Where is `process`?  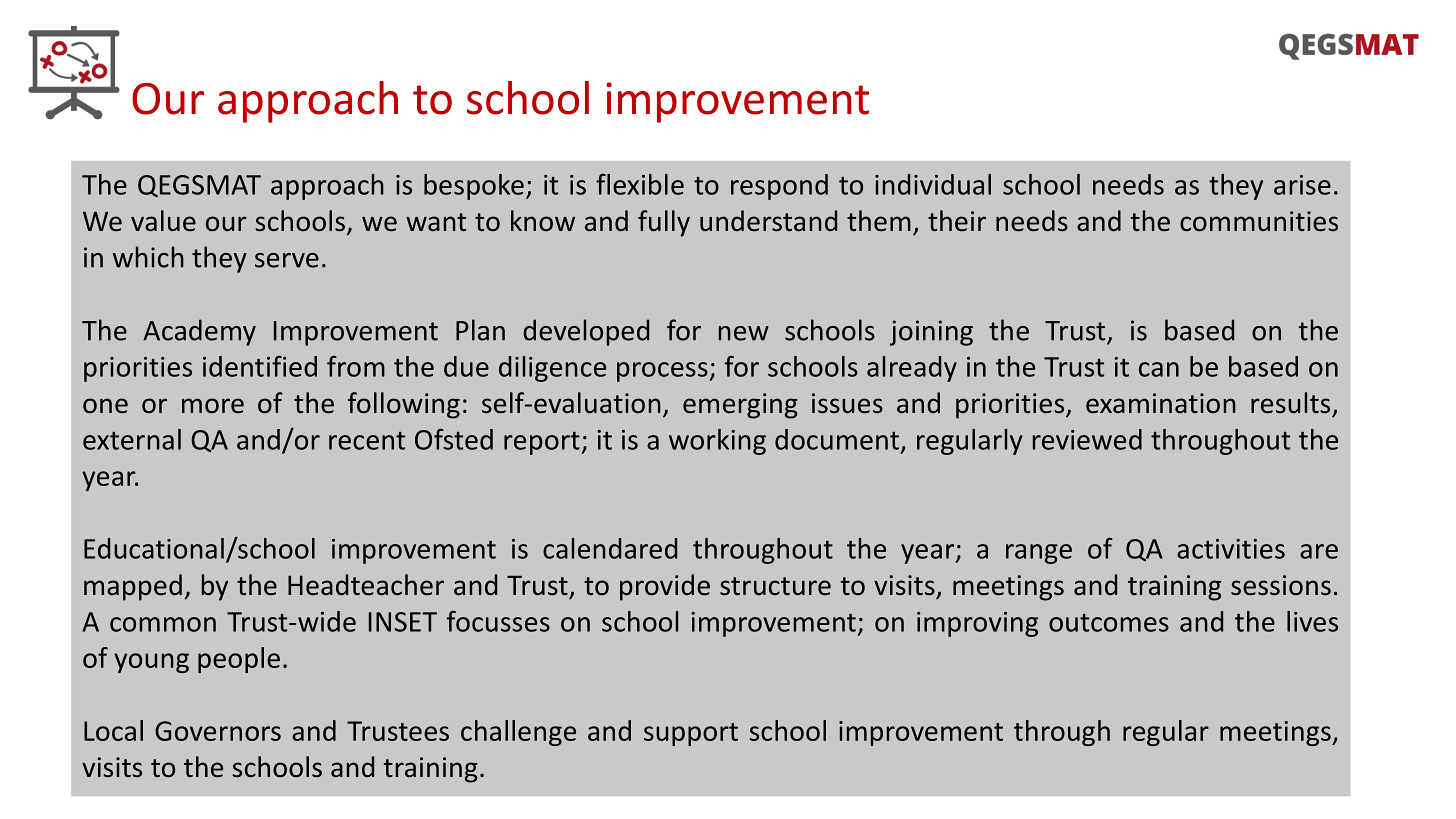 process is located at coordinates (663, 372).
